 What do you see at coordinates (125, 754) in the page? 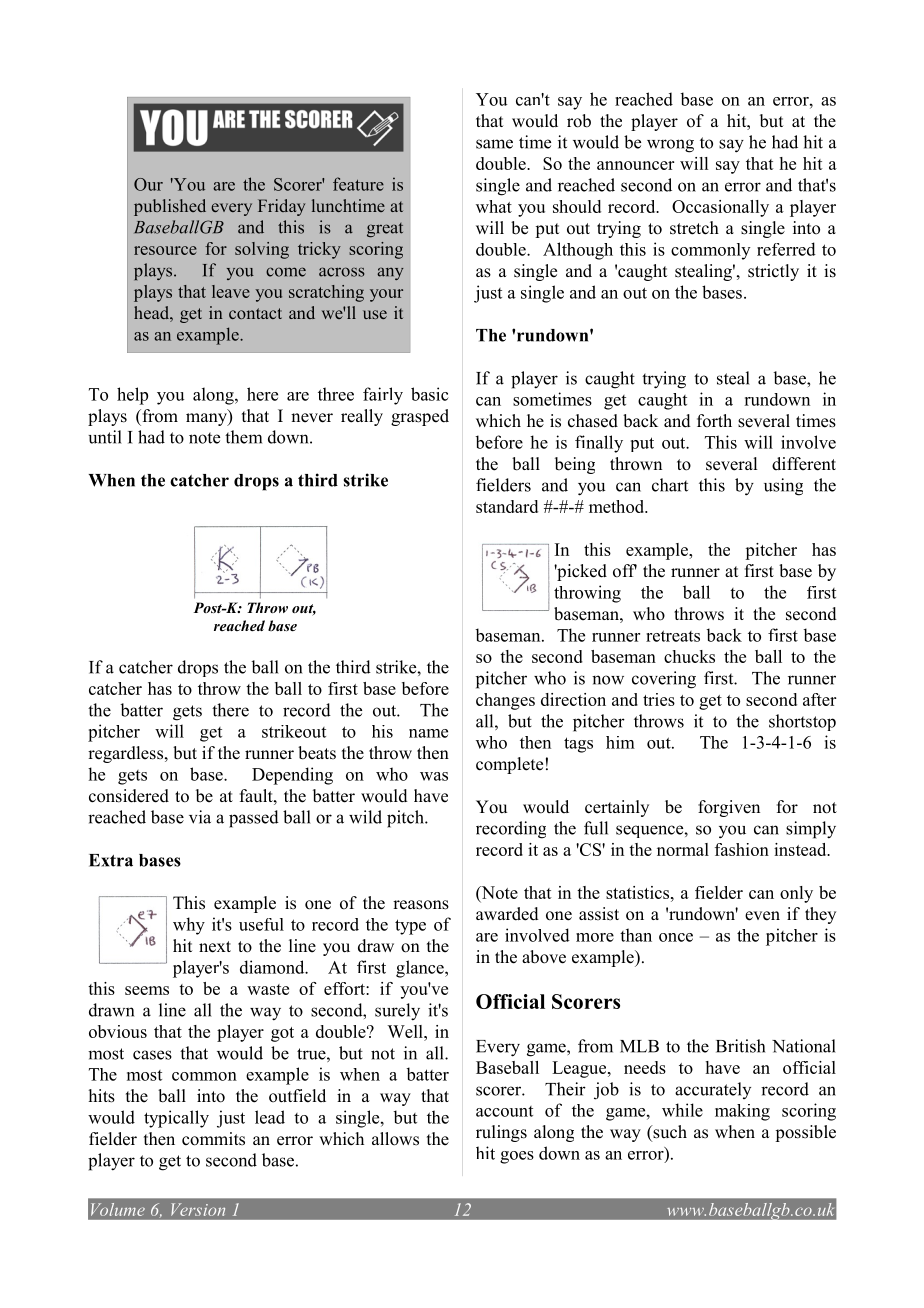
I see `regardless` at bounding box center [125, 754].
